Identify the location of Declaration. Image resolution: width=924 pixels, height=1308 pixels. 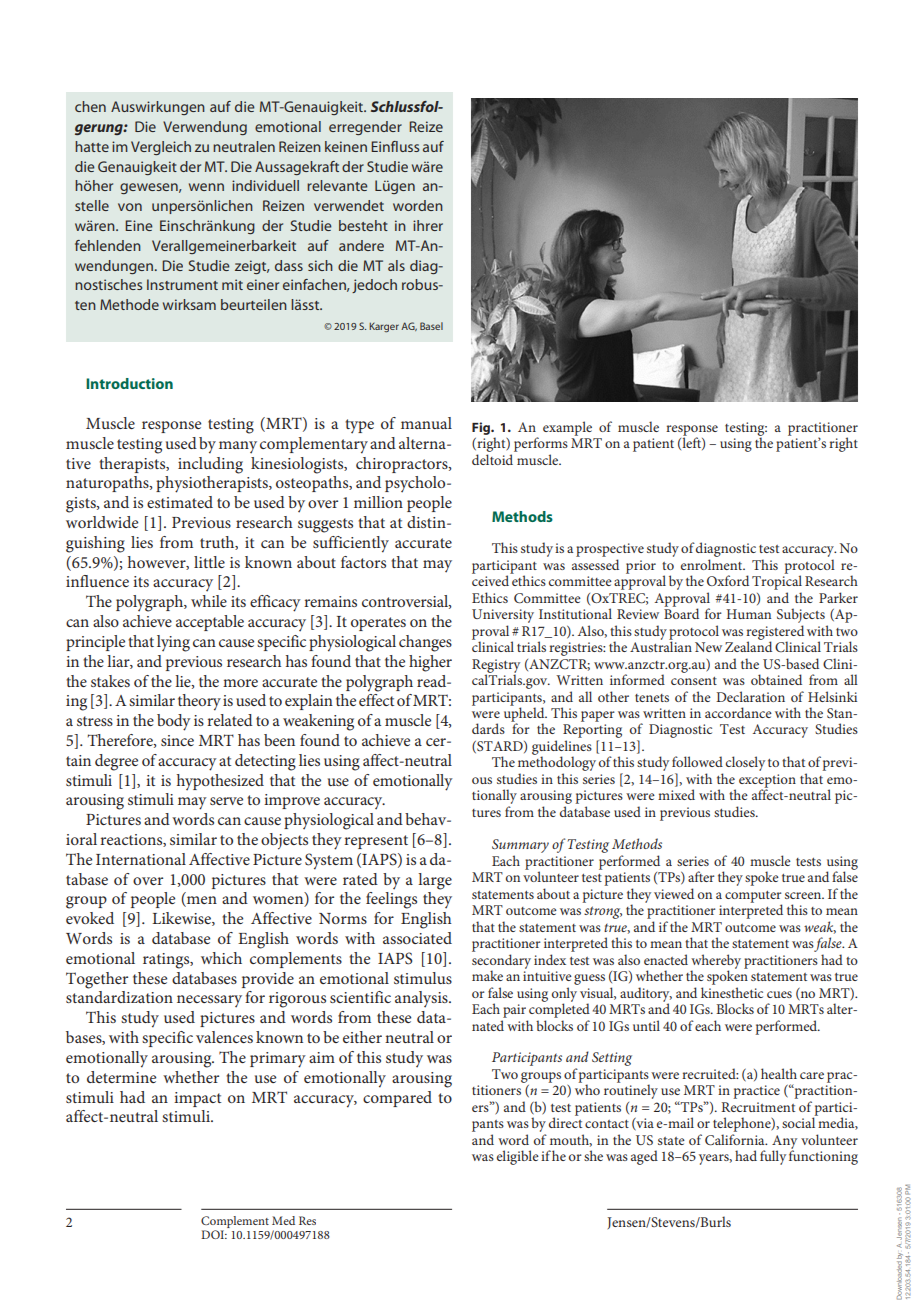
(750, 696).
